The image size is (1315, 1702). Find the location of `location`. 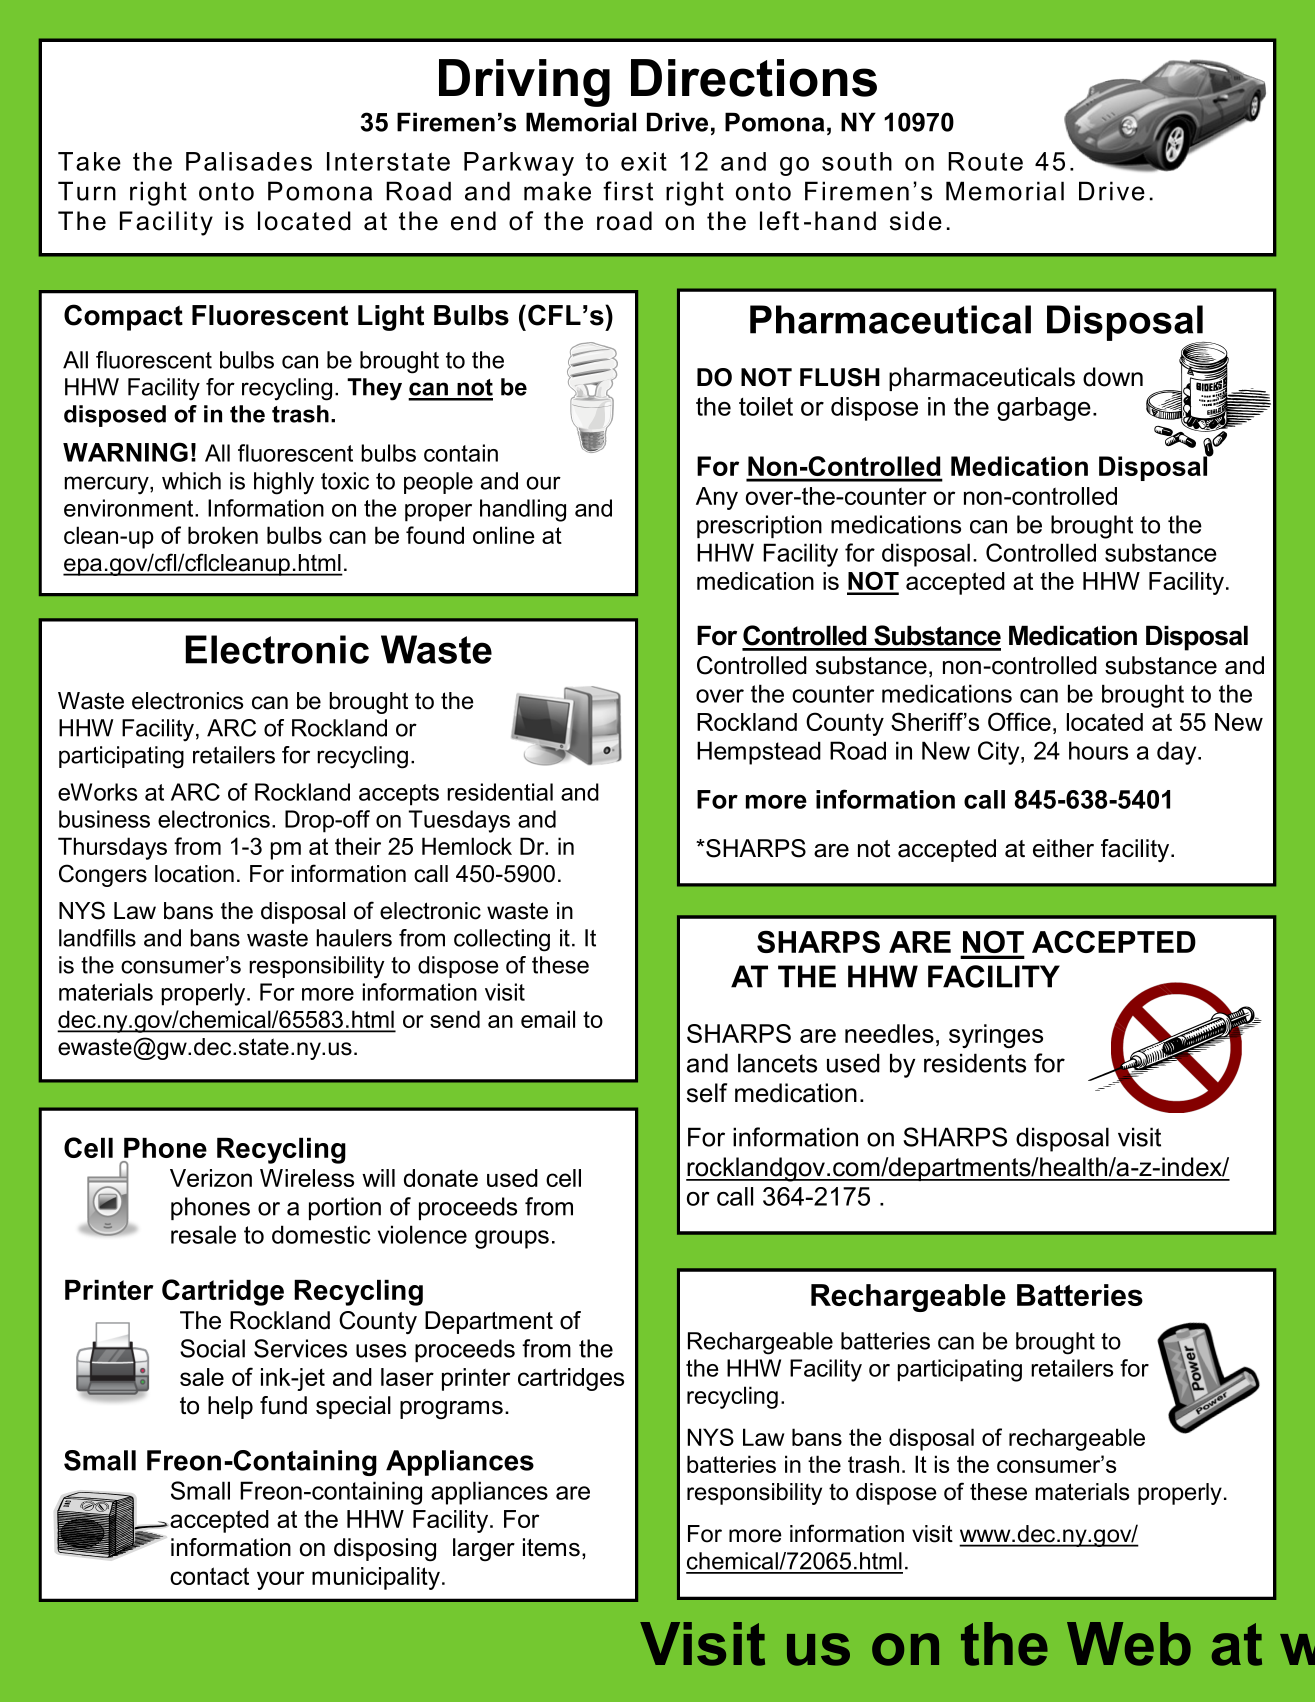

location is located at coordinates (194, 874).
